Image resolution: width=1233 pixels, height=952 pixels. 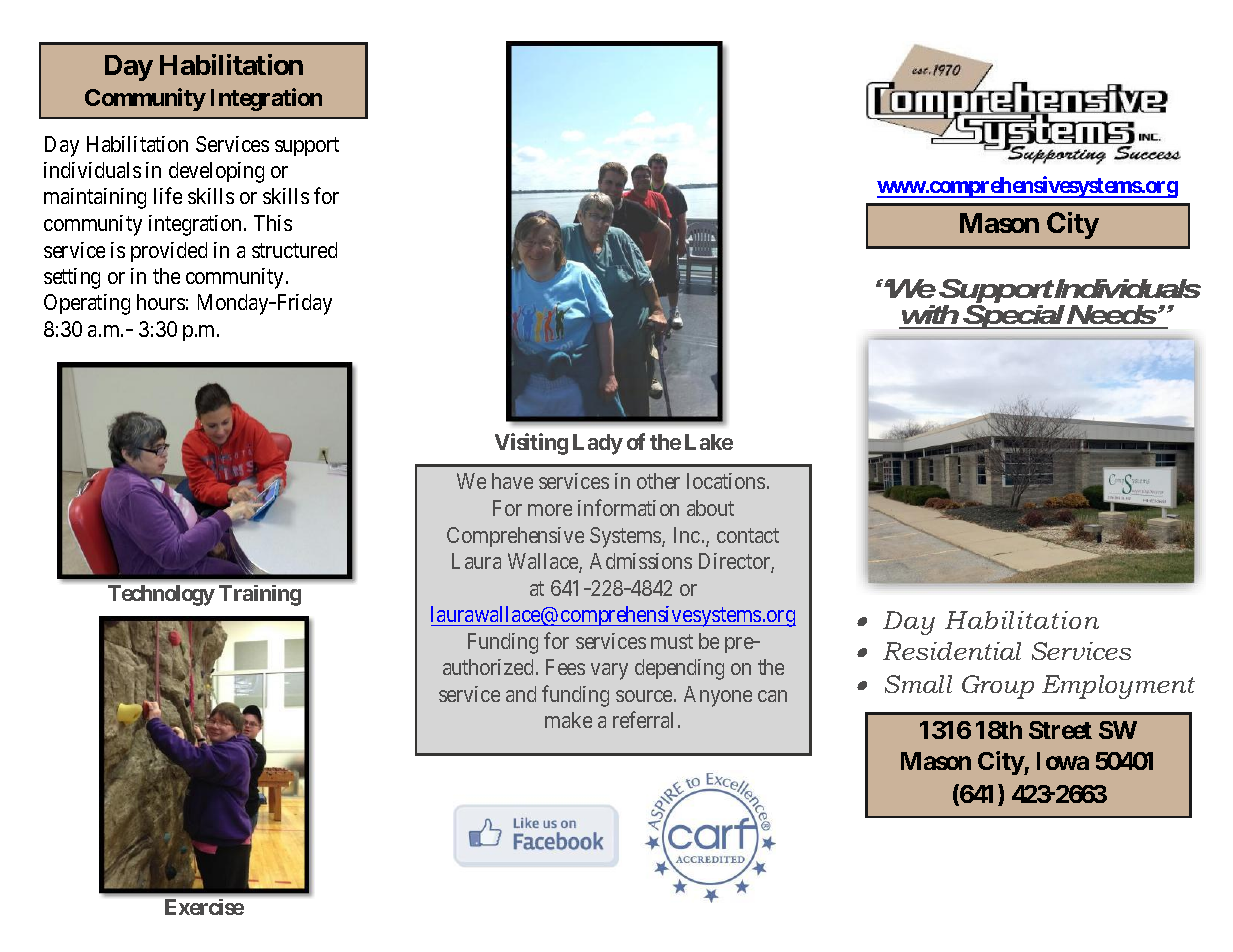 I want to click on Iowa, so click(x=1063, y=761).
